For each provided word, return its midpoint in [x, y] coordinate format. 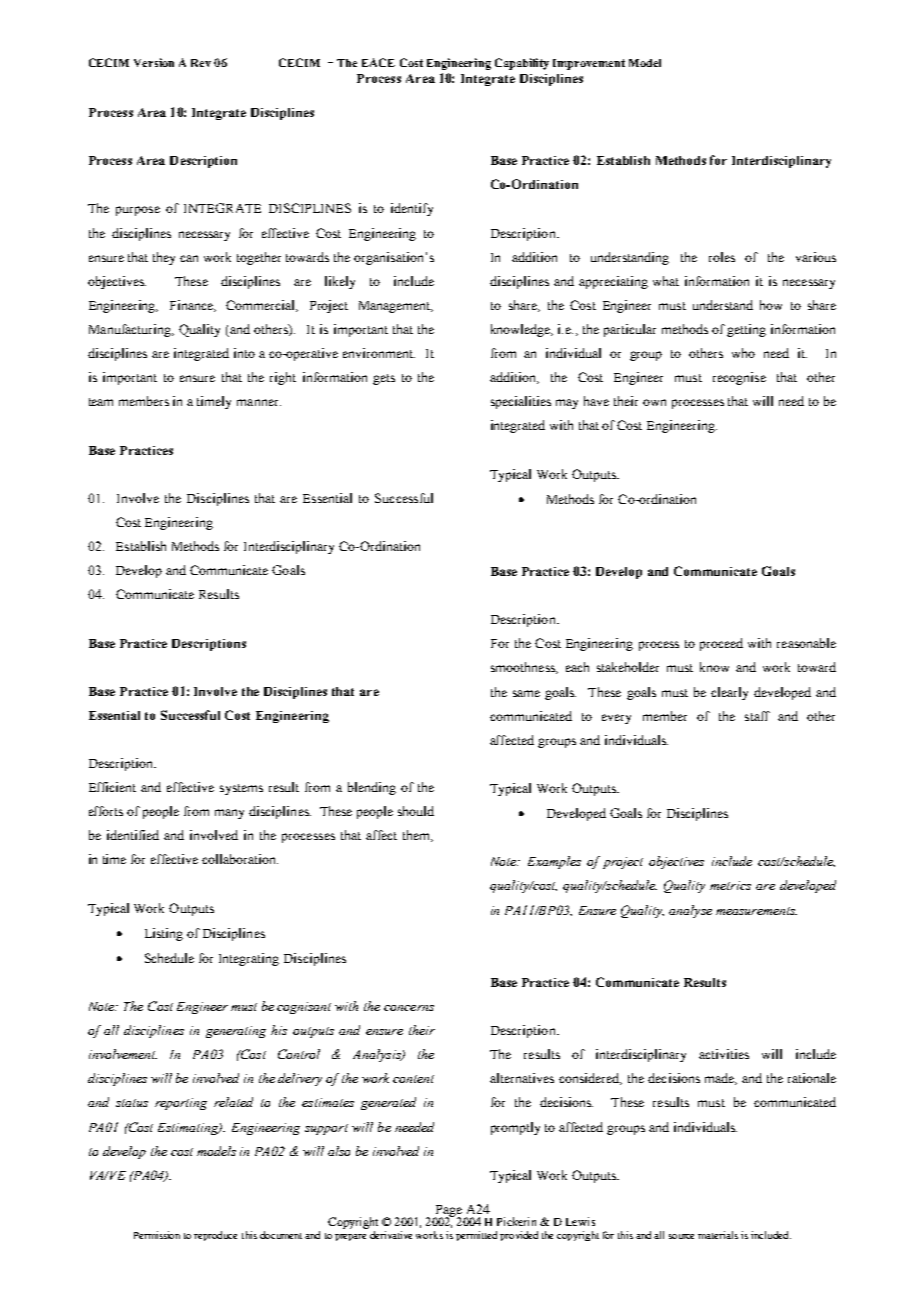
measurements [756, 911]
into [244, 353]
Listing [164, 934]
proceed [721, 644]
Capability [522, 64]
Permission [157, 1235]
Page [447, 1212]
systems [241, 789]
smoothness [524, 668]
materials [718, 1235]
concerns [409, 1008]
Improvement [589, 64]
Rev [201, 63]
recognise [739, 378]
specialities [521, 402]
